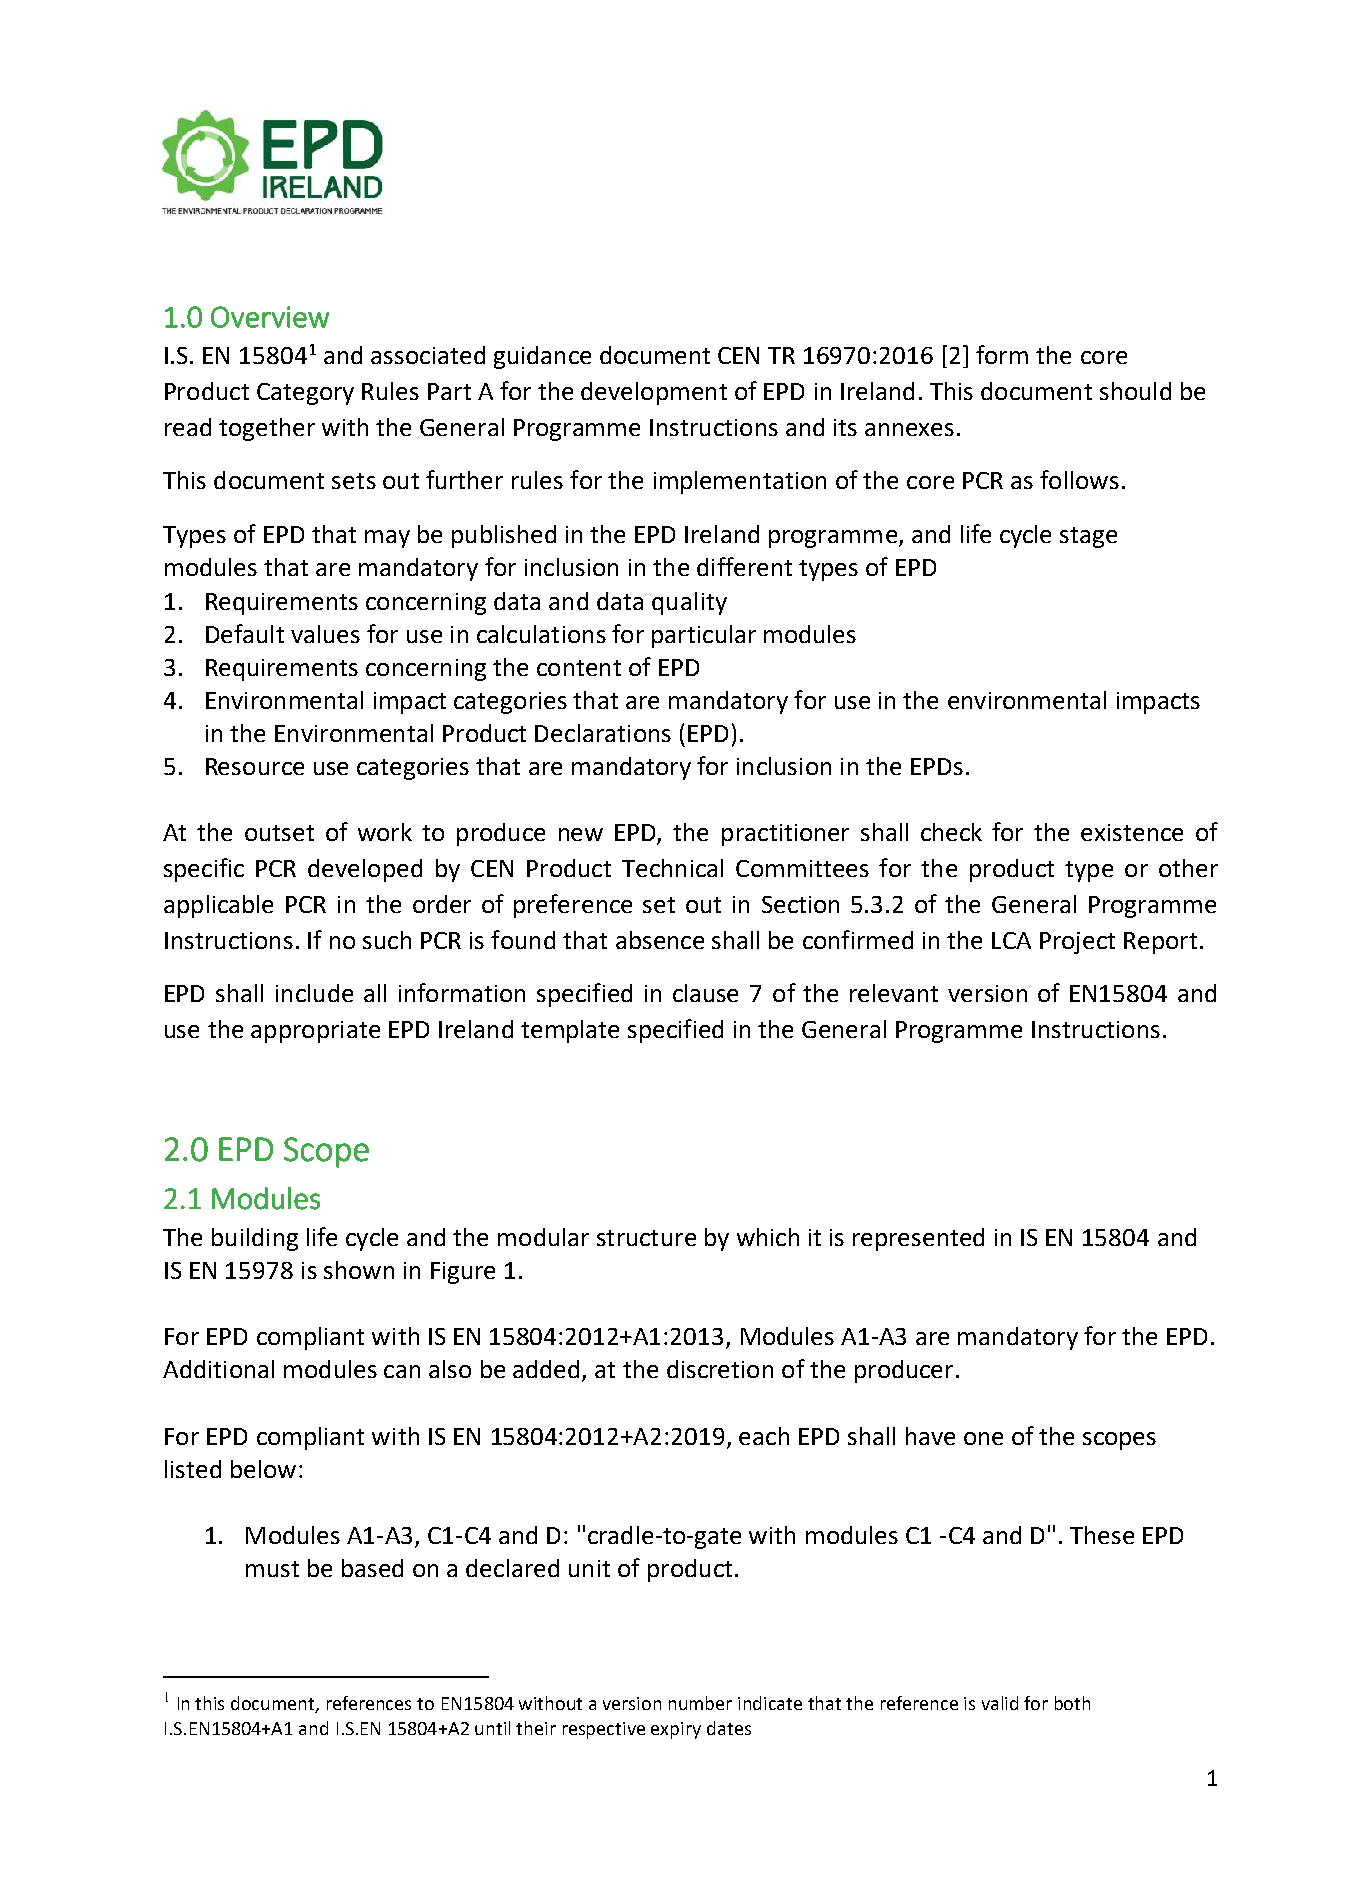 This screenshot has height=1903, width=1346. Describe the element at coordinates (305, 394) in the screenshot. I see `Category` at that location.
